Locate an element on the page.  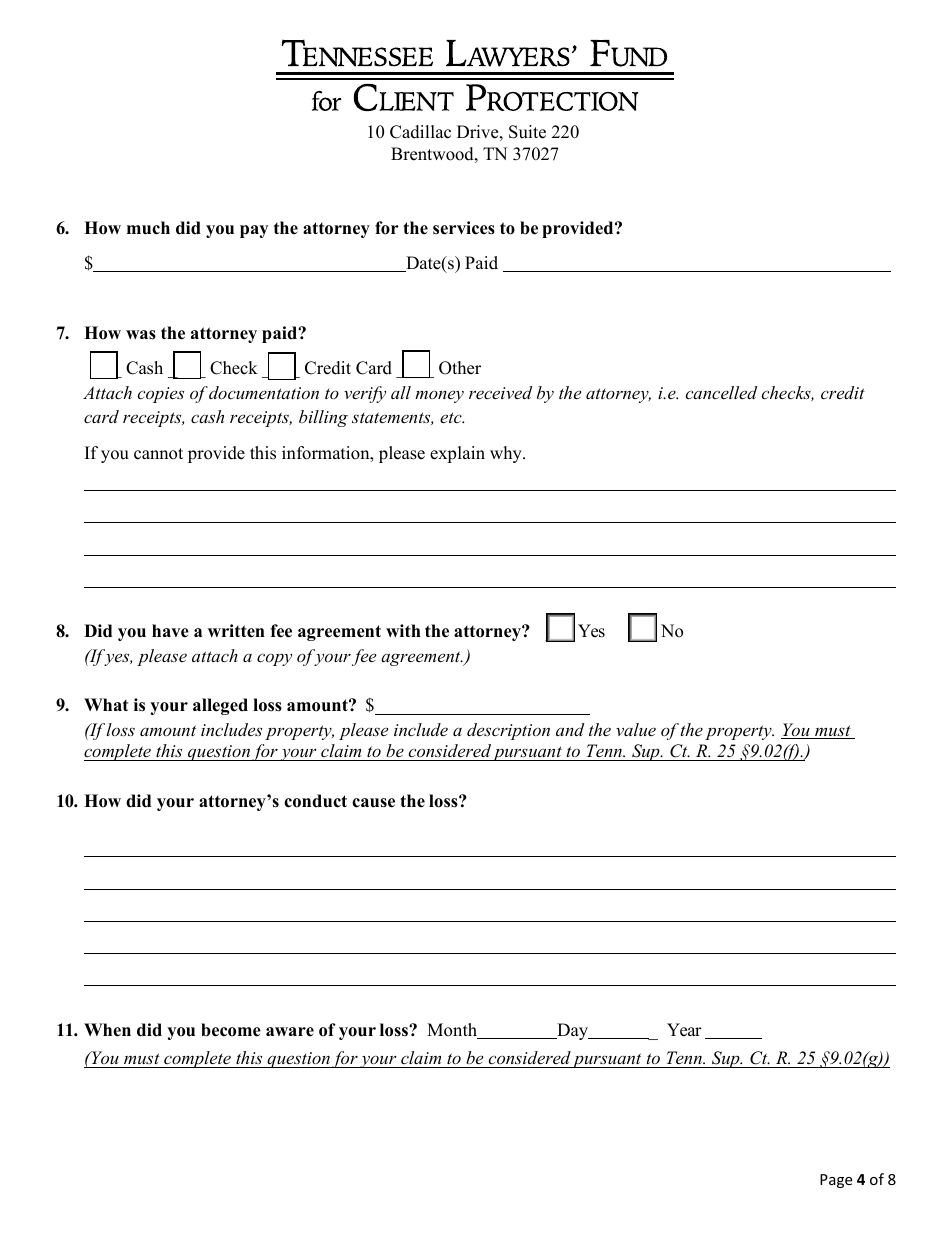
Suite is located at coordinates (527, 132).
